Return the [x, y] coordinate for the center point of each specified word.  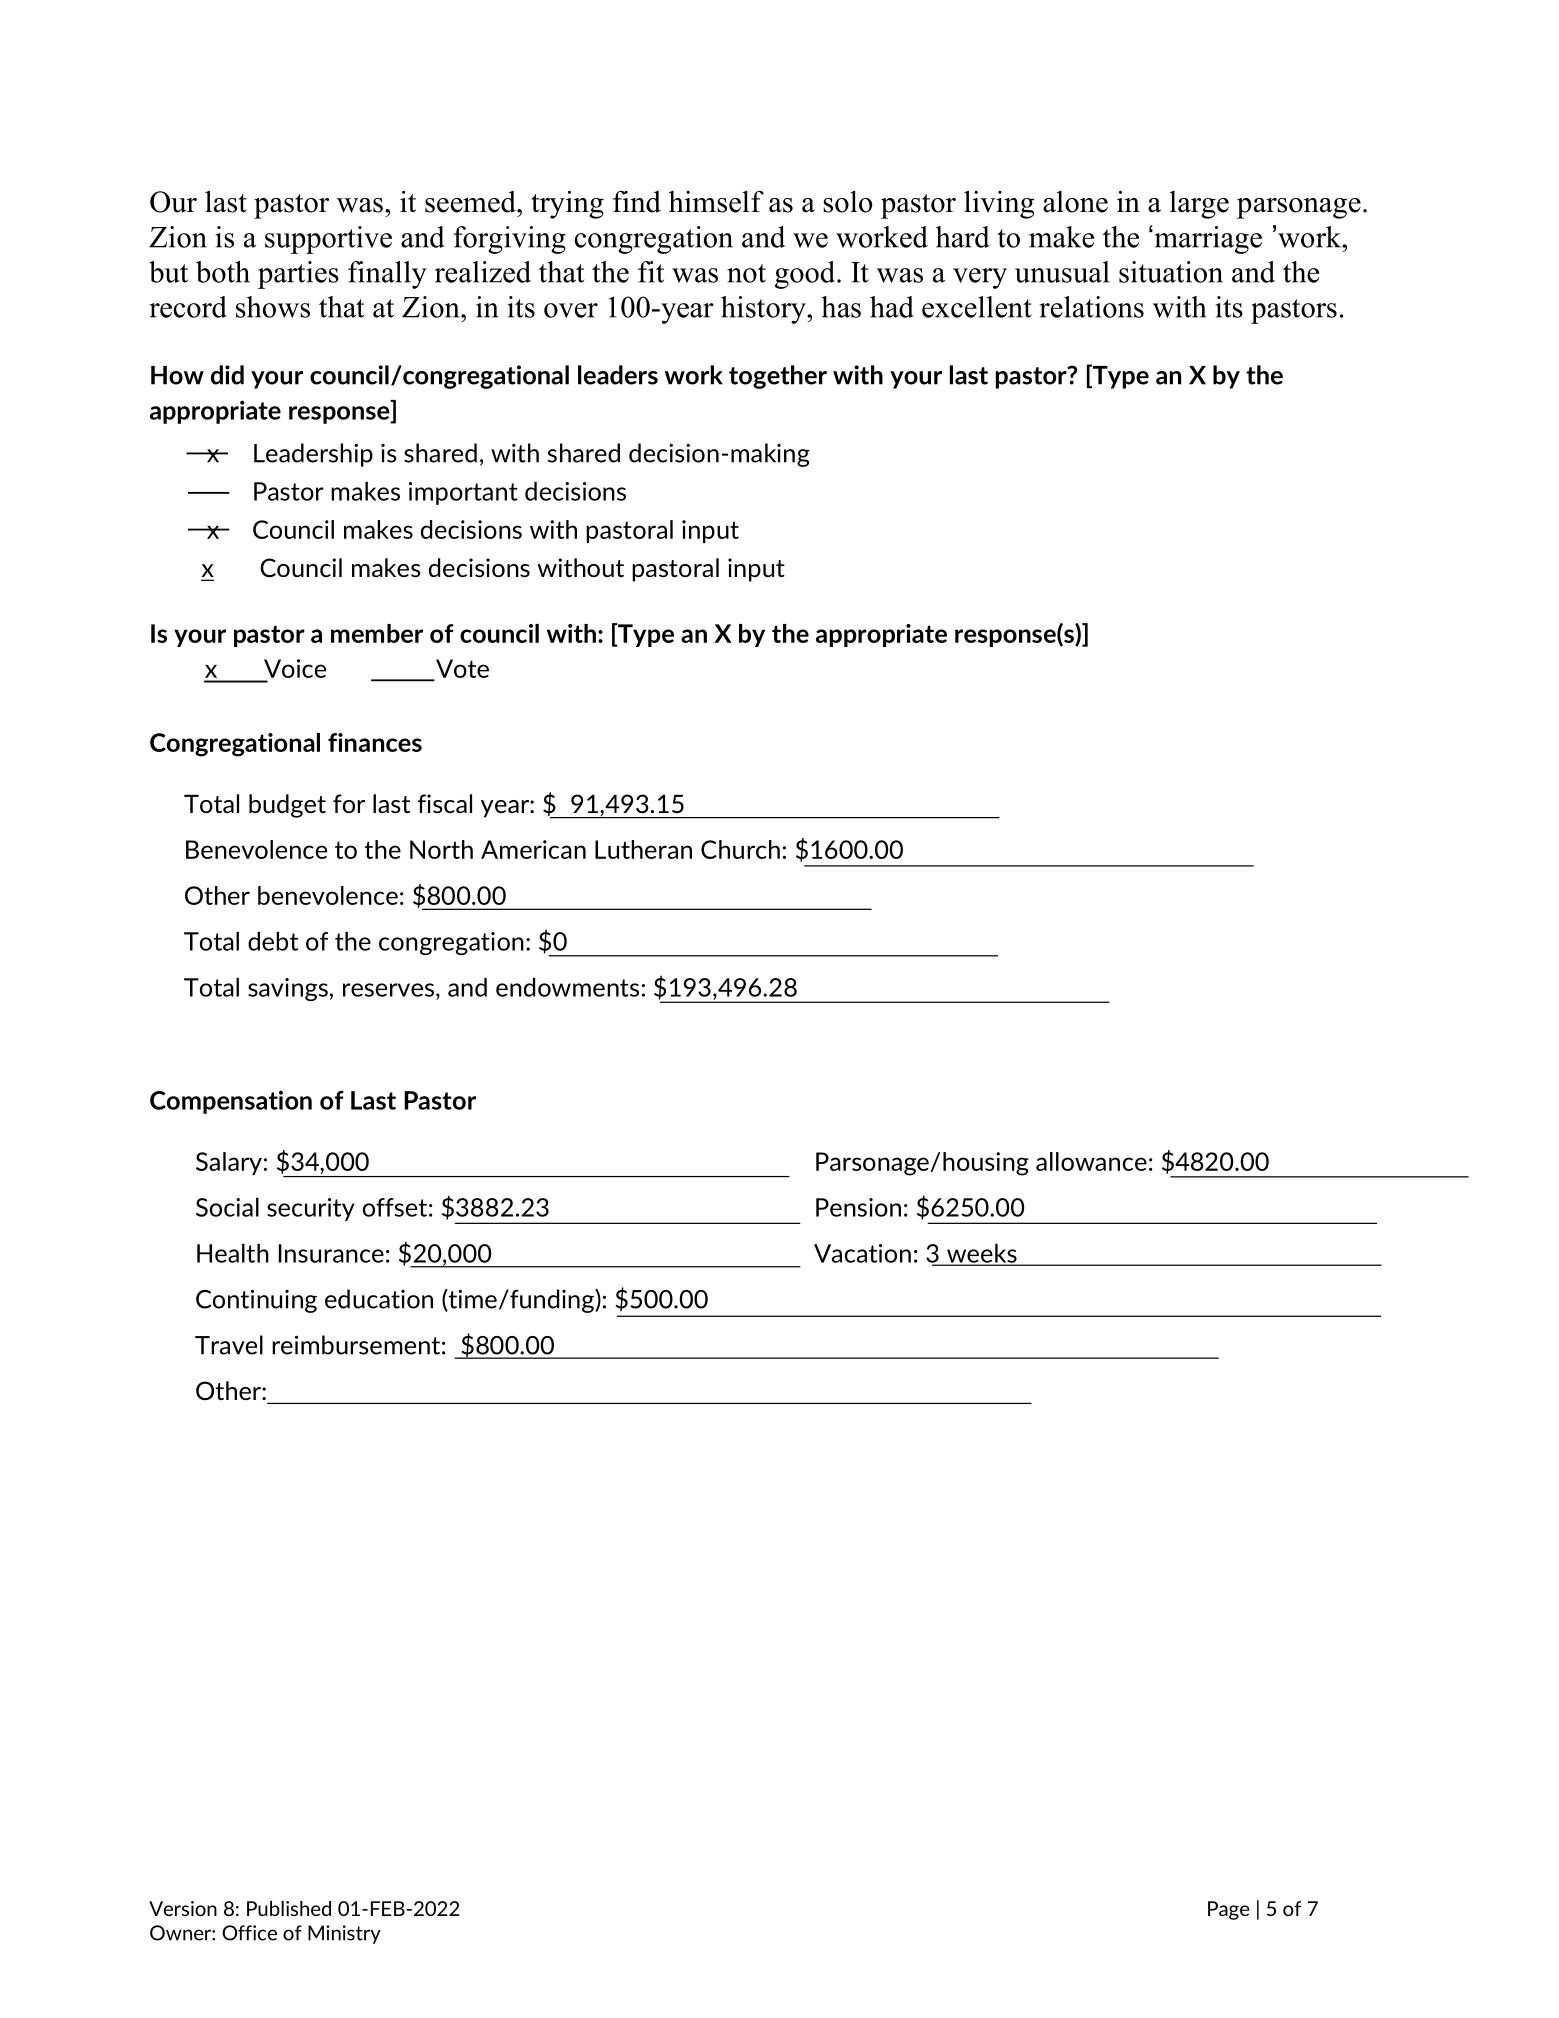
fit [651, 272]
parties [298, 275]
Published [289, 1908]
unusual [1062, 272]
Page [1229, 1910]
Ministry [344, 1934]
